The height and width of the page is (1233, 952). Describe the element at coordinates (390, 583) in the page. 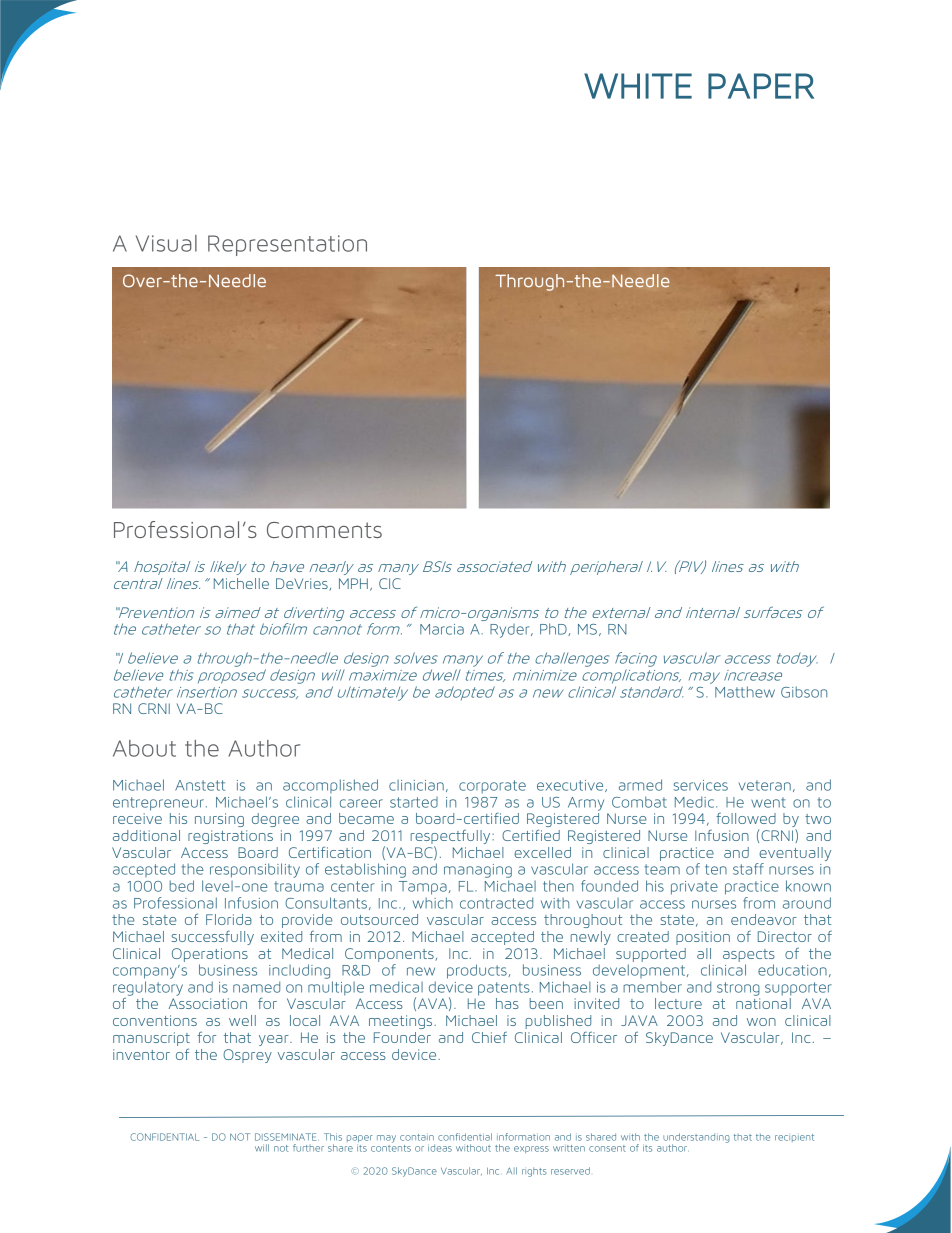

I see `CIC` at that location.
